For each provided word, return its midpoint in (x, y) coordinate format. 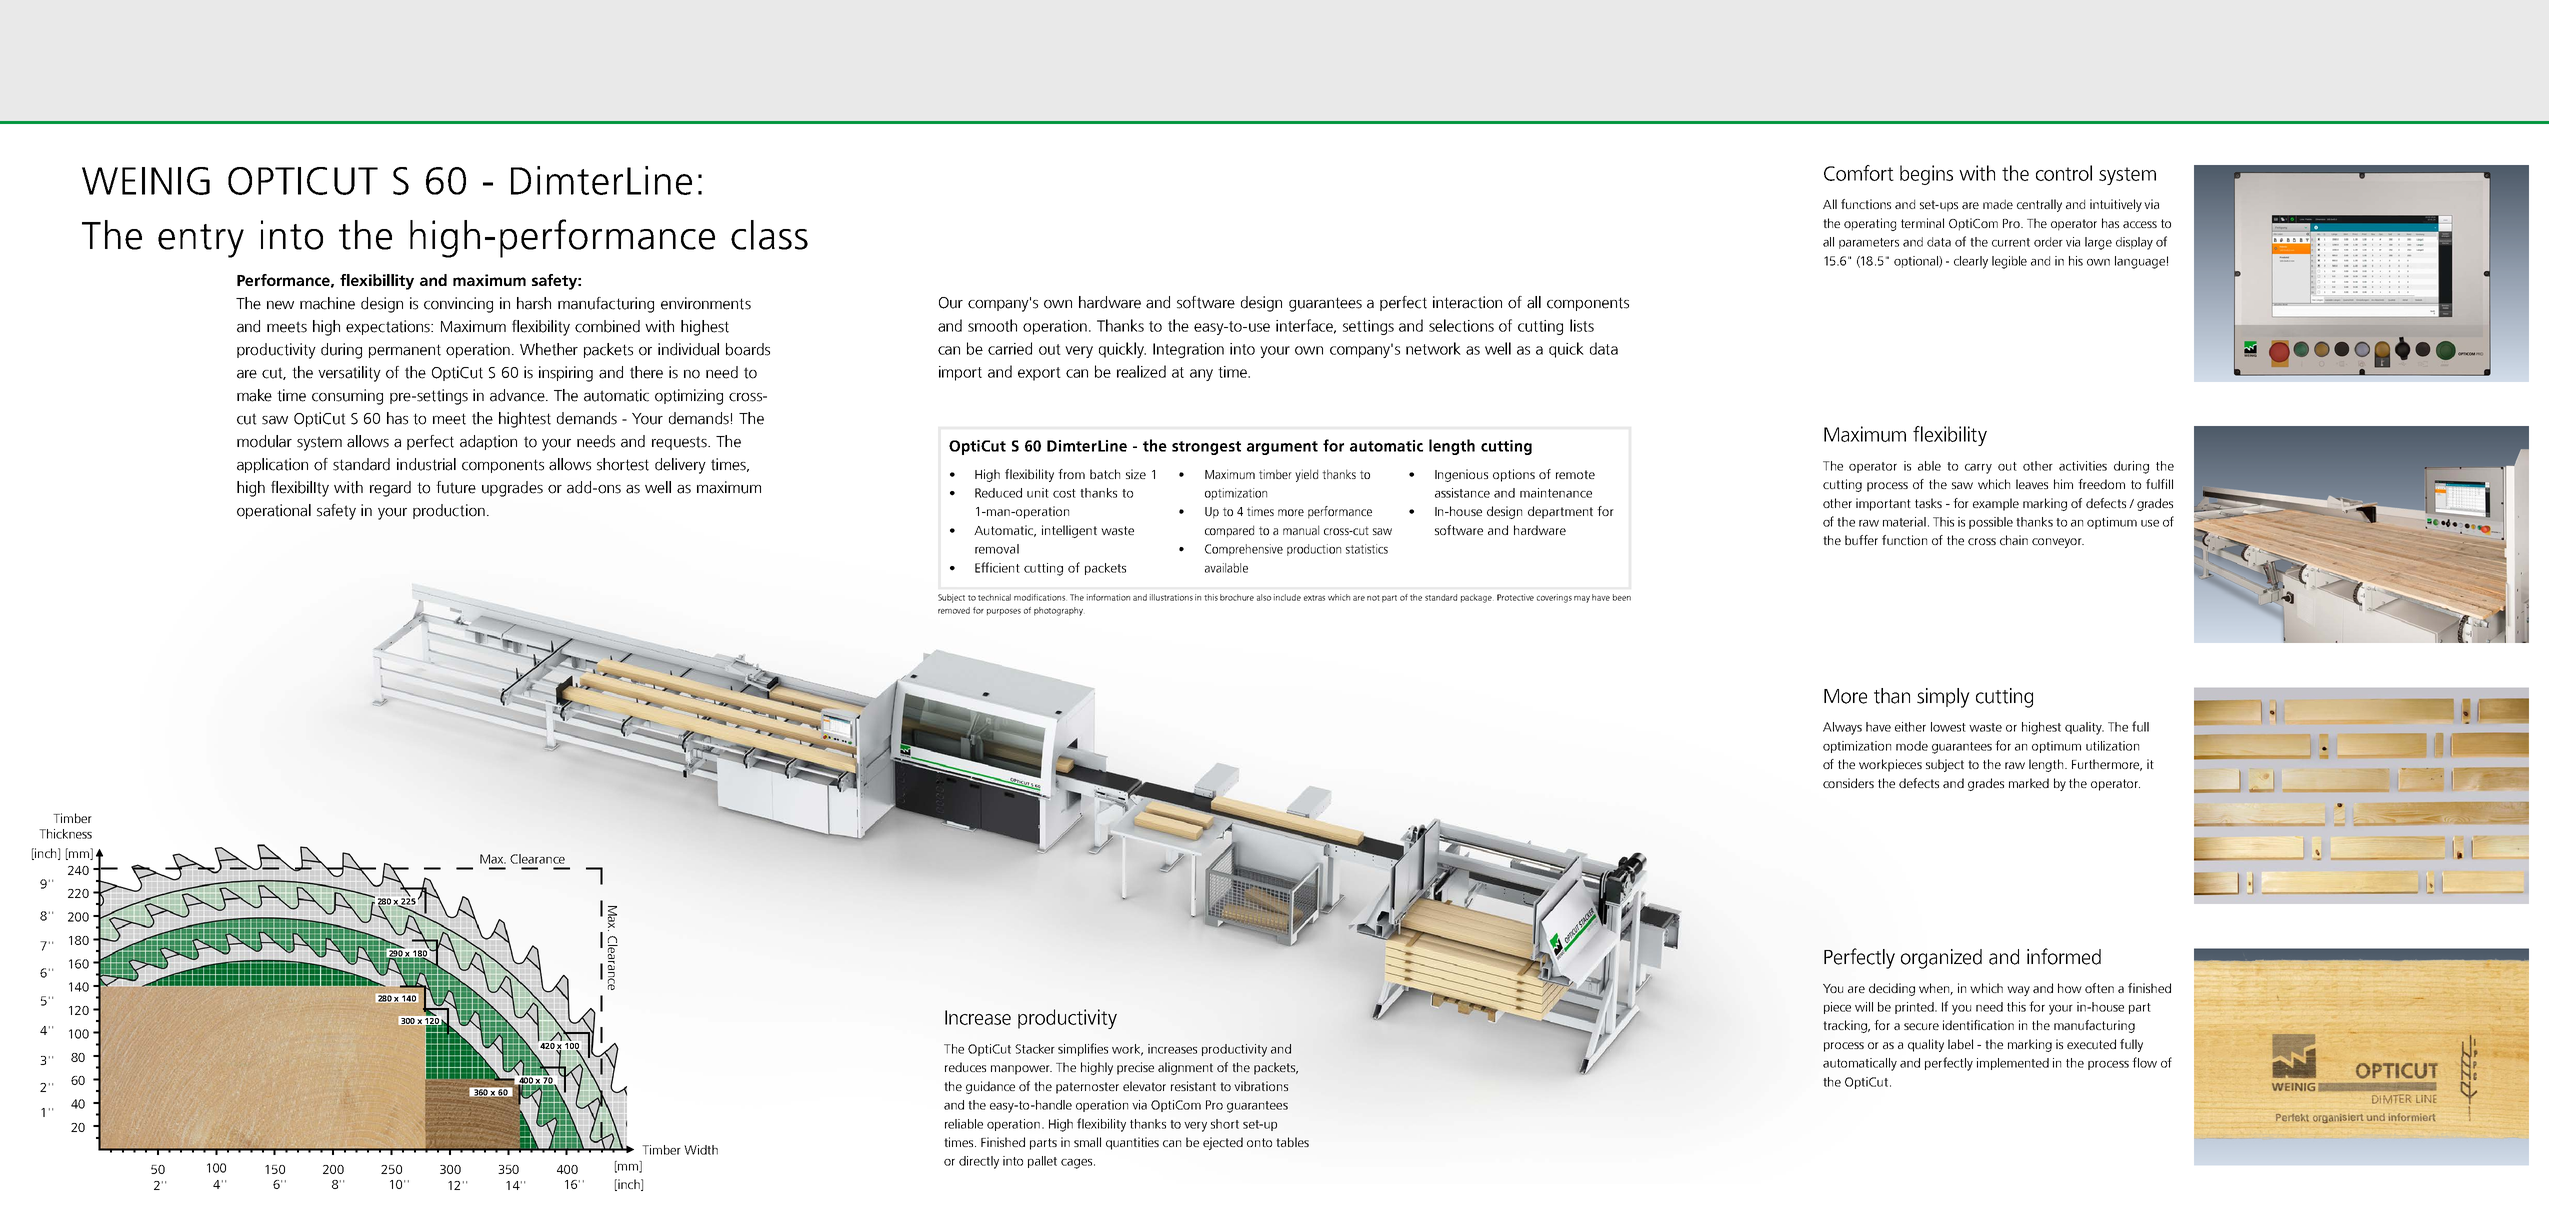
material (1904, 522)
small (1087, 1142)
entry (201, 241)
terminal (1922, 223)
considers (1848, 783)
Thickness (65, 834)
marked (2029, 783)
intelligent (1069, 531)
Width (701, 1150)
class (769, 235)
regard (390, 489)
